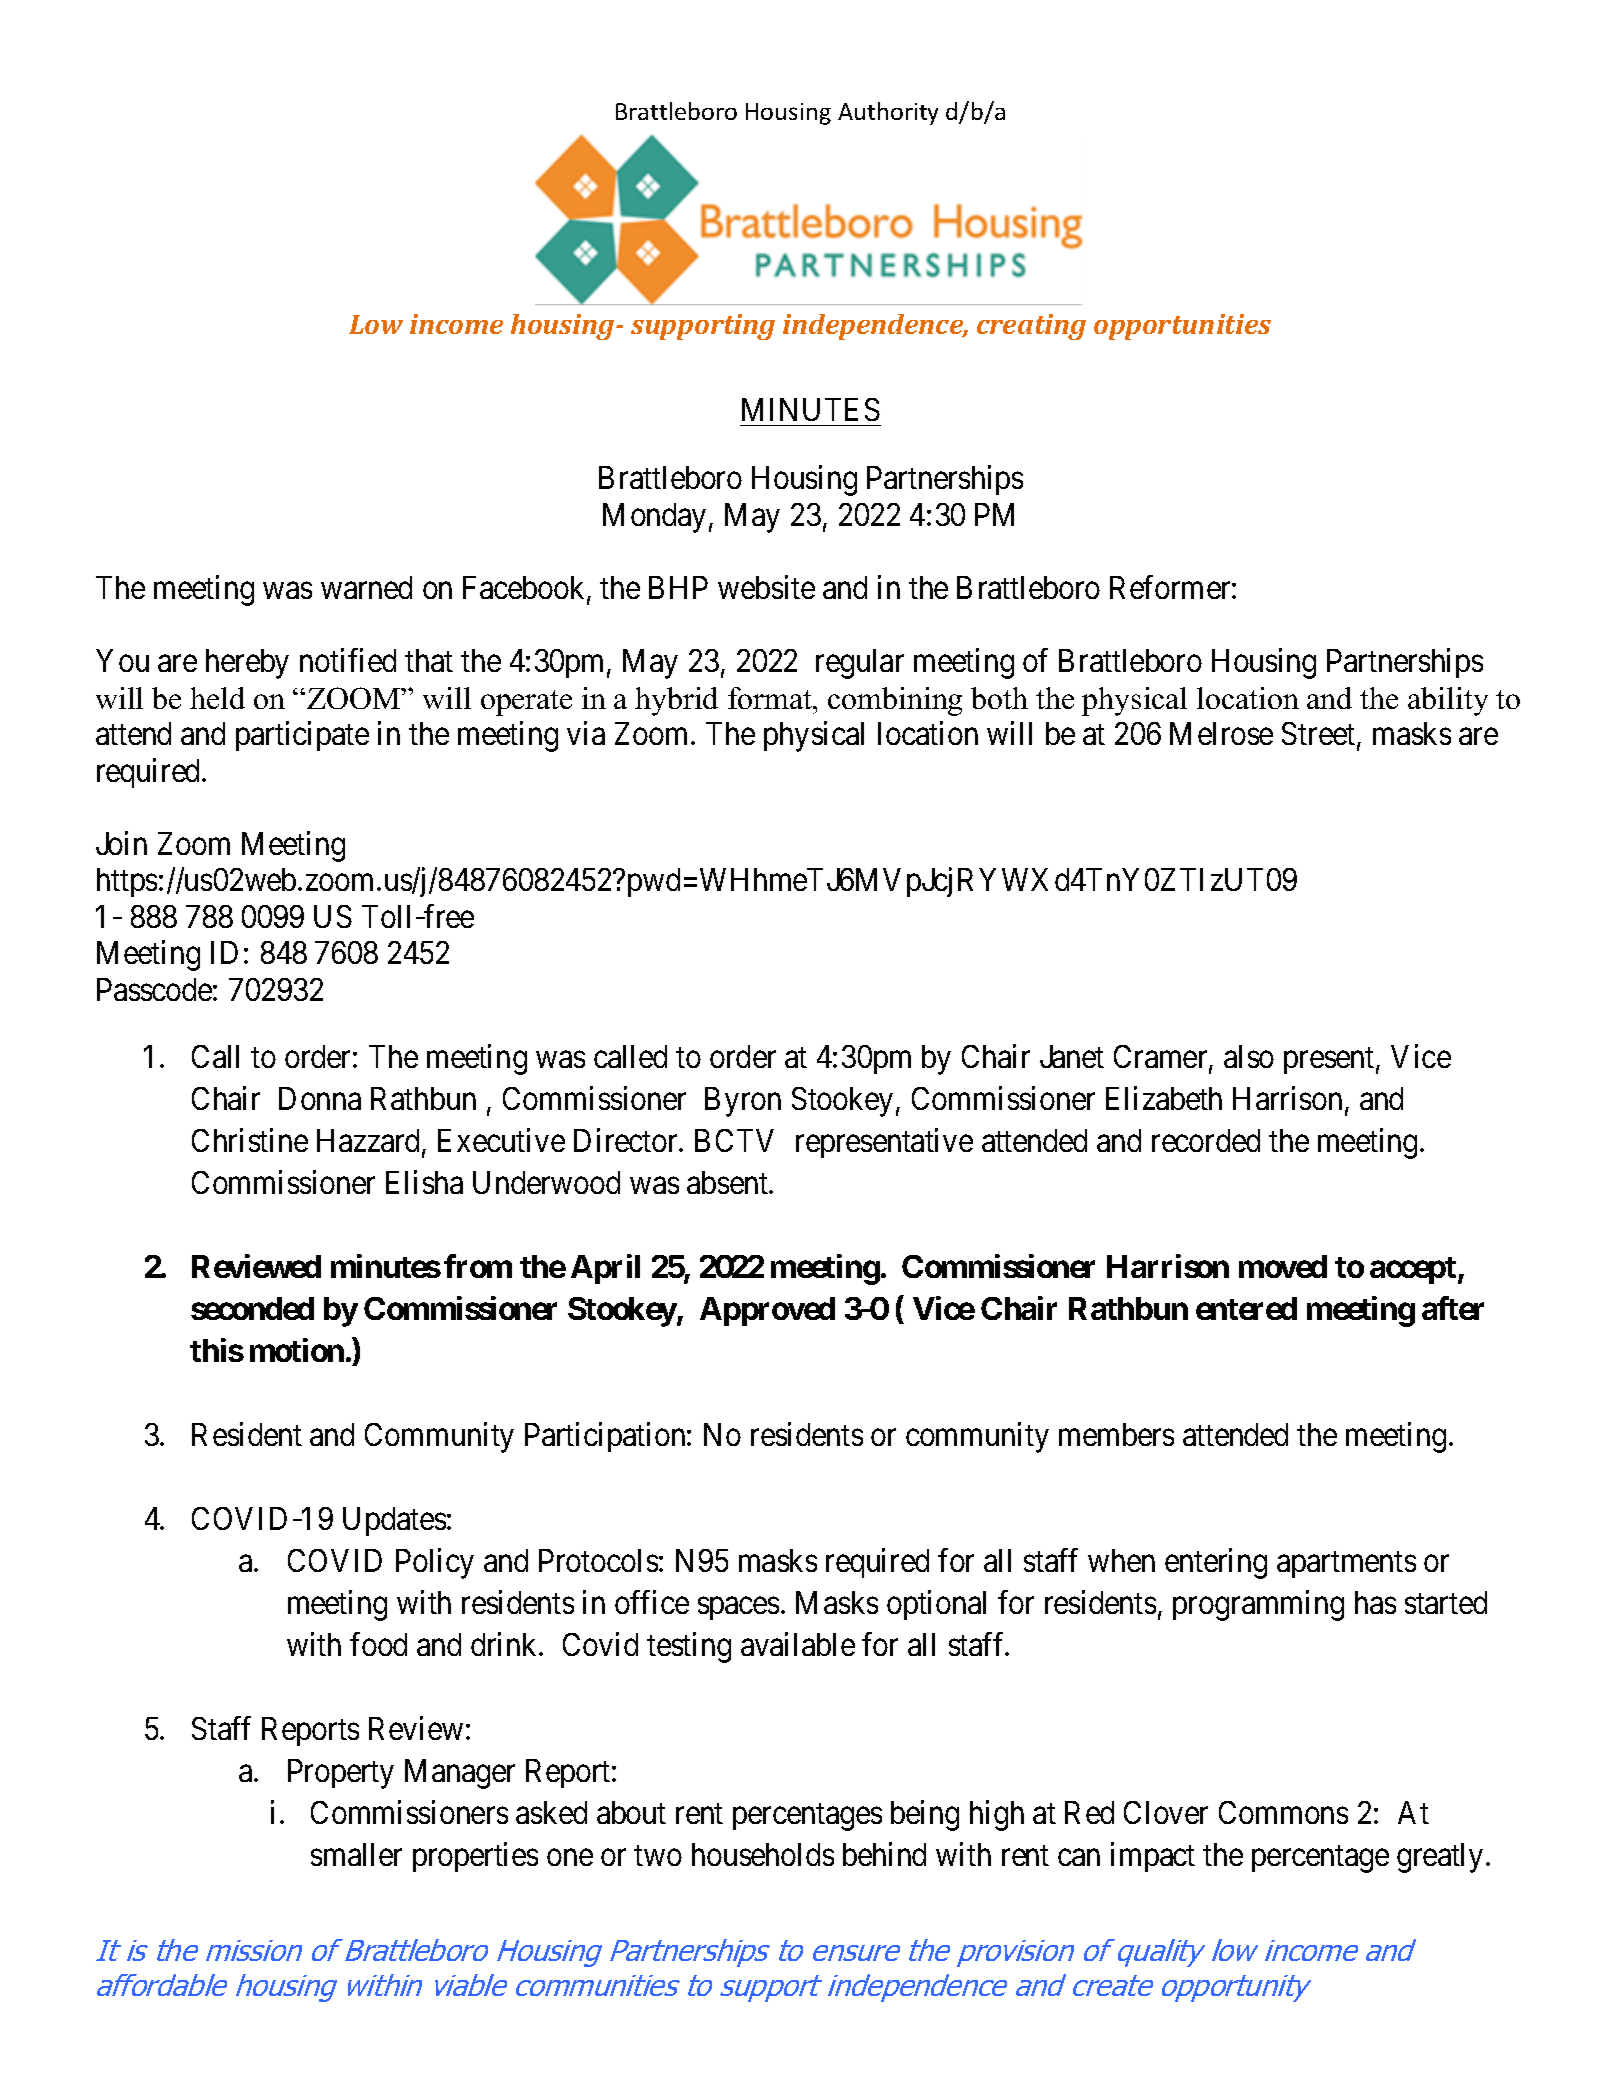 The image size is (1621, 2098). Describe the element at coordinates (1283, 1812) in the image. I see `Commons` at that location.
